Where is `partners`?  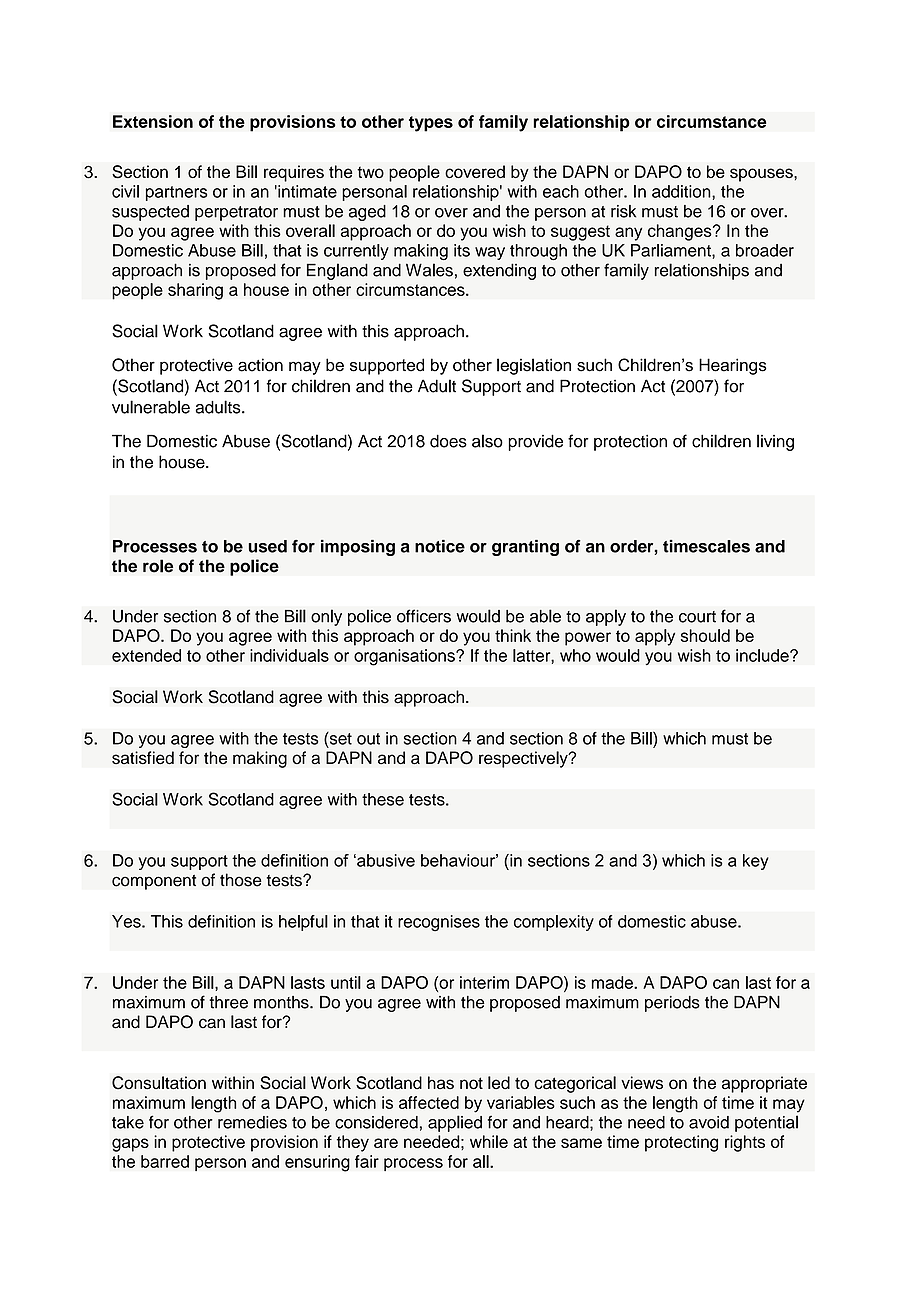 partners is located at coordinates (176, 193).
